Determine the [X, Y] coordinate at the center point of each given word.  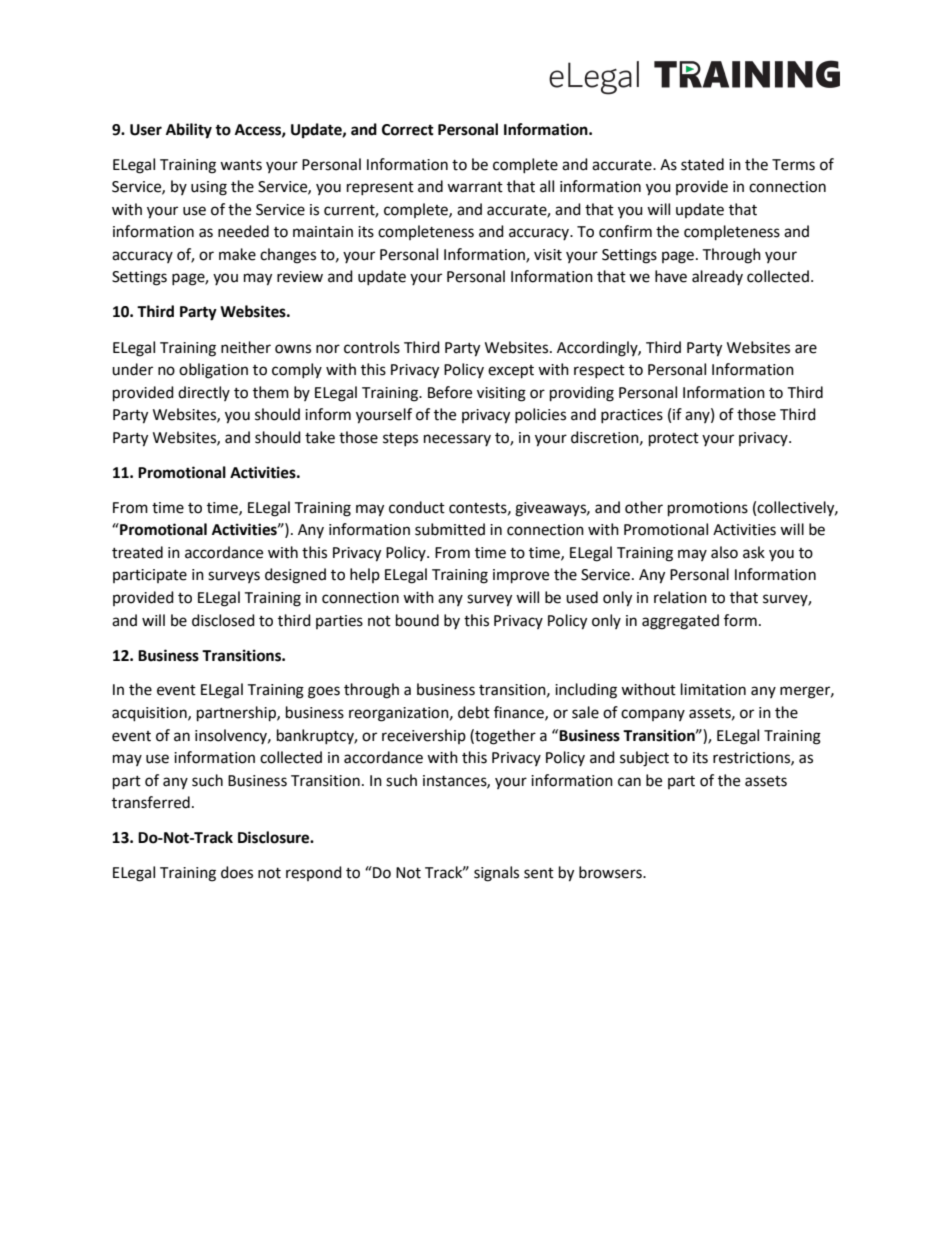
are [806, 349]
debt [474, 712]
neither [246, 347]
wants [241, 165]
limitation [713, 689]
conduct [417, 507]
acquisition [150, 714]
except [511, 372]
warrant [475, 187]
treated [137, 552]
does [237, 872]
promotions [708, 509]
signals [496, 874]
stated [702, 164]
